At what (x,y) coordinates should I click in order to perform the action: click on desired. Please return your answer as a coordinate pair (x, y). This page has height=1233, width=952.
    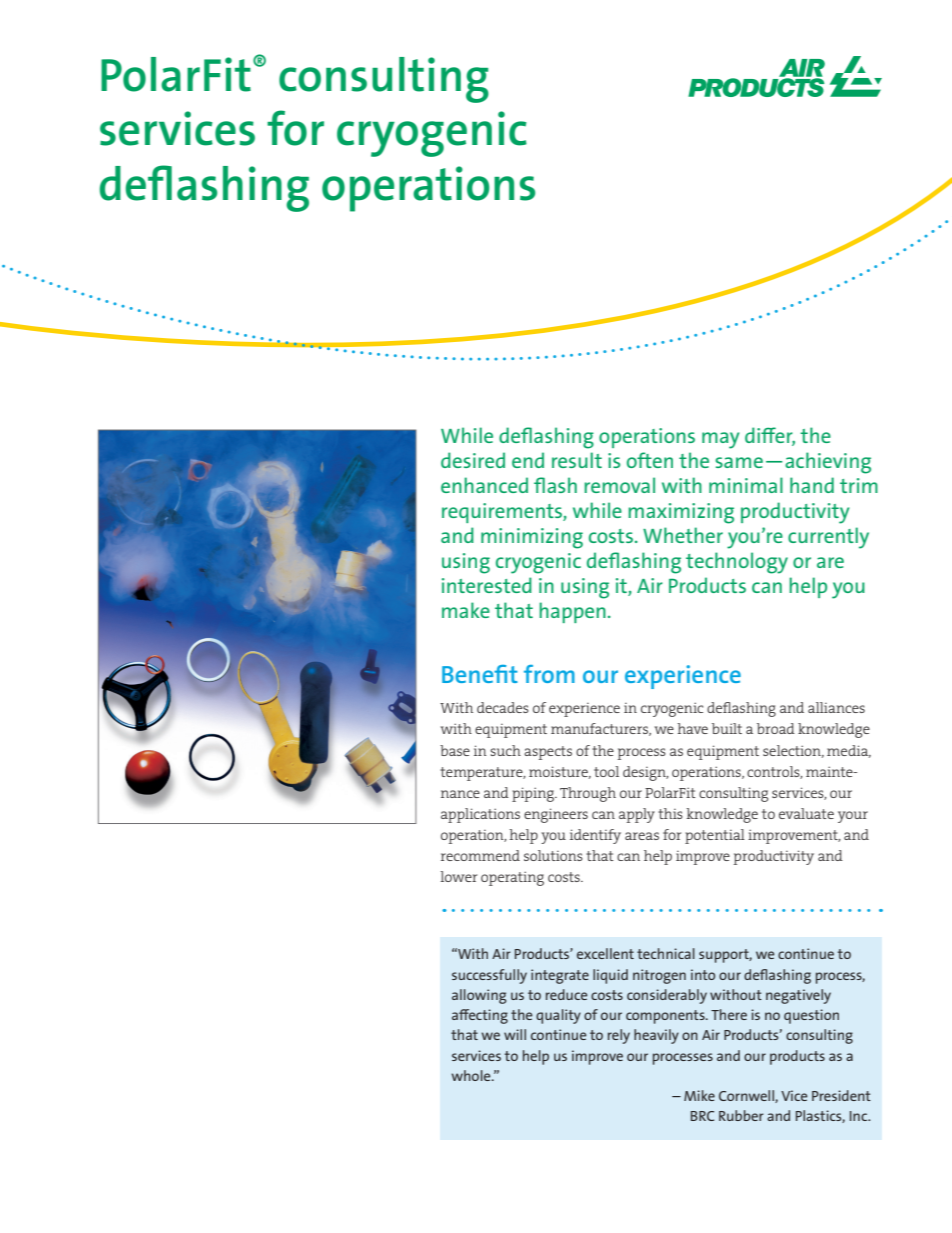
    Looking at the image, I should click on (473, 460).
